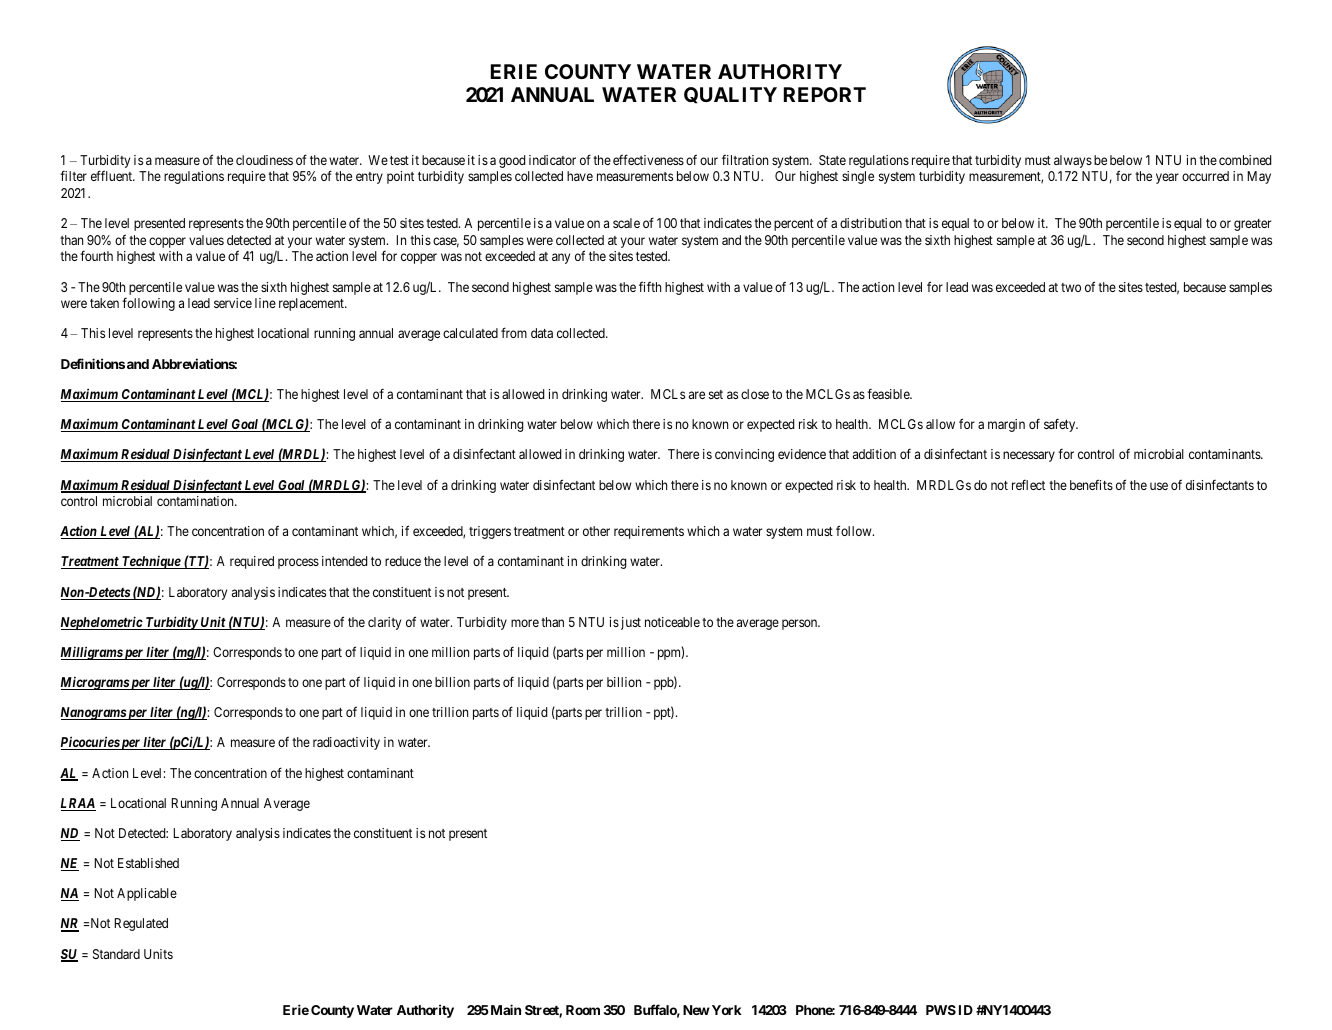 The height and width of the screenshot is (1030, 1332). Describe the element at coordinates (730, 95) in the screenshot. I see `QUALITY` at that location.
